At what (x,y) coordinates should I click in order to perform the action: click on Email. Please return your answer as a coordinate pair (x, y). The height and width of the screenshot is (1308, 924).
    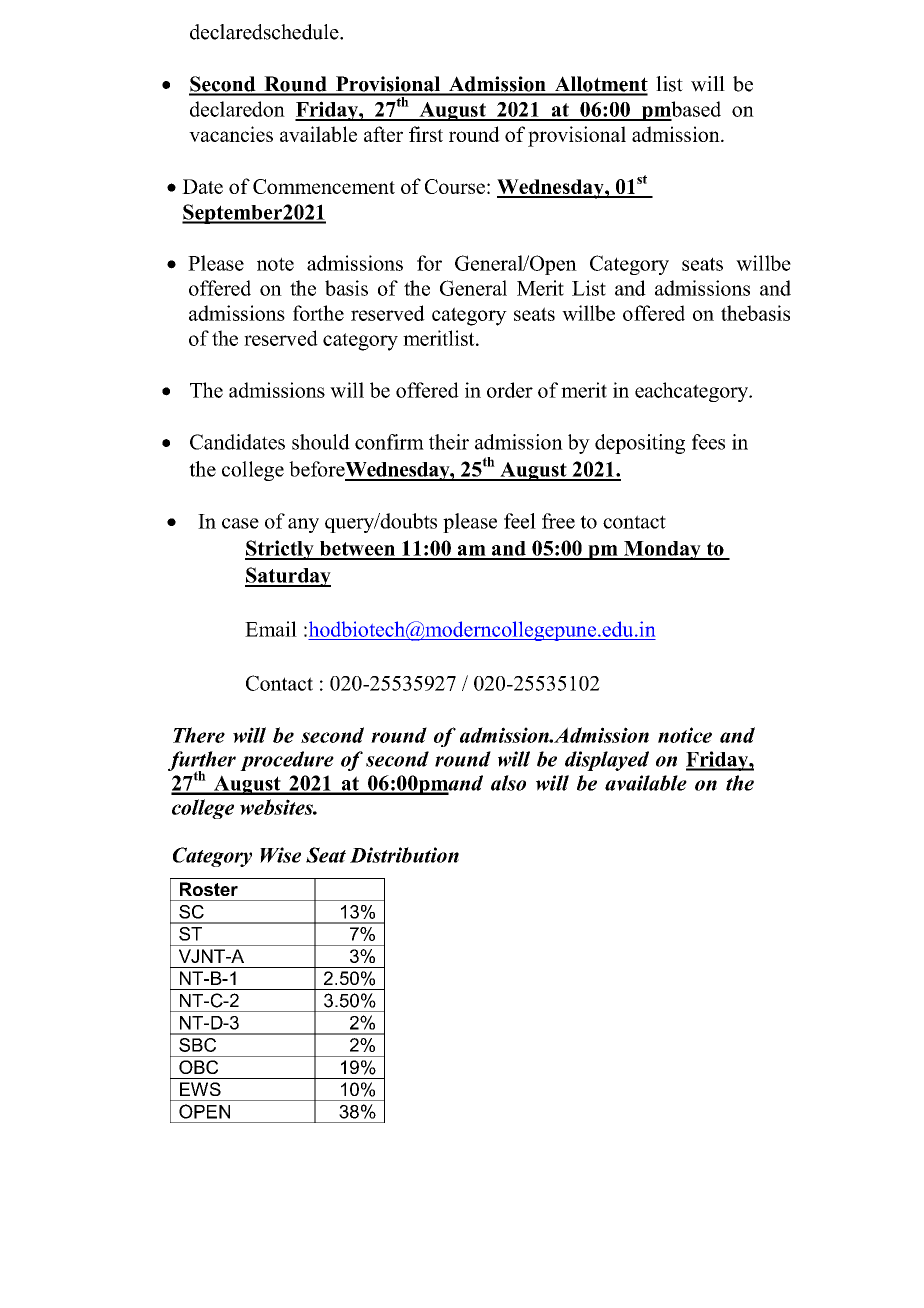
    Looking at the image, I should click on (271, 629).
